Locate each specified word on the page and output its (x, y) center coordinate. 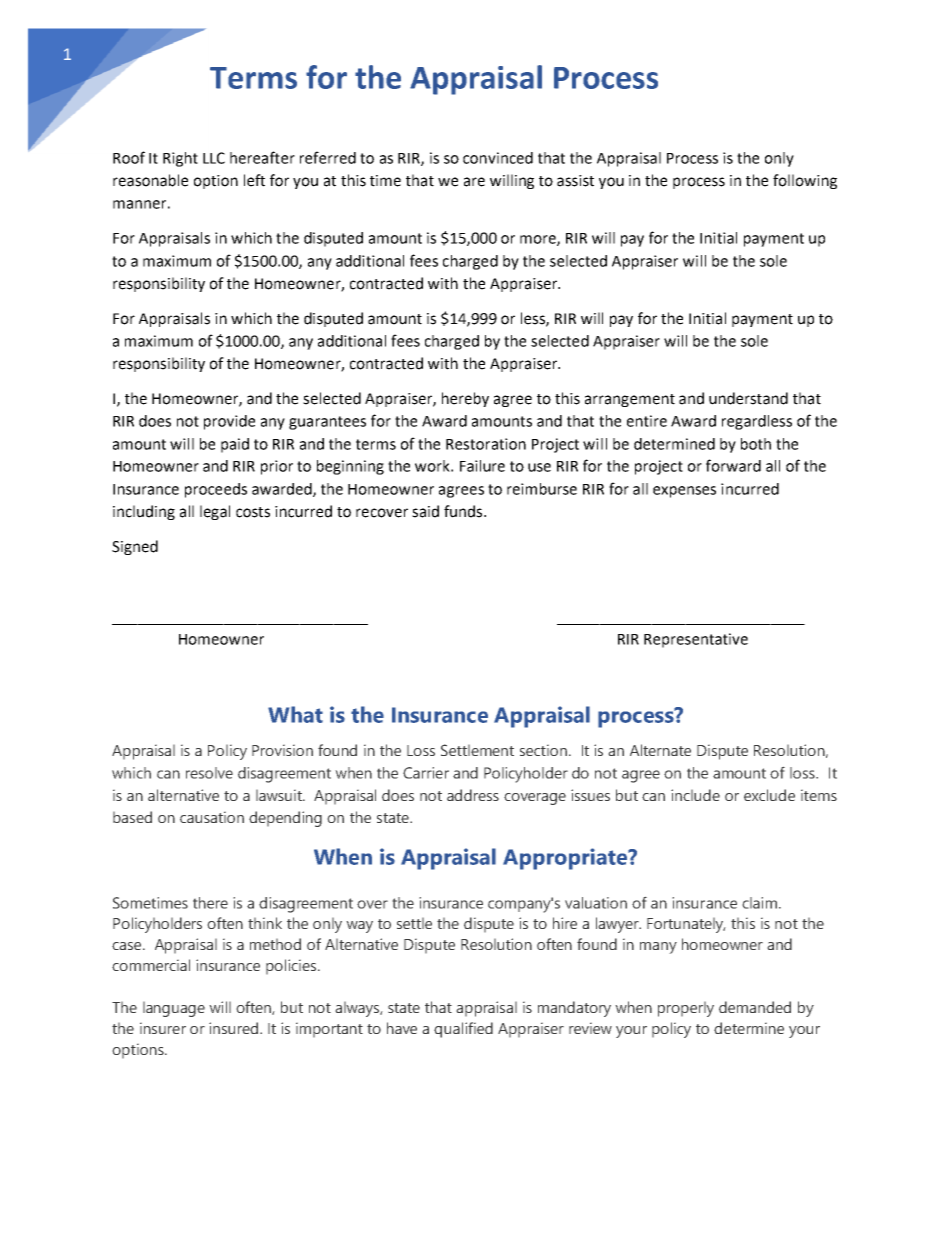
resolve (209, 773)
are (474, 182)
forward (733, 465)
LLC (214, 158)
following (805, 181)
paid (235, 445)
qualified (463, 1030)
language (174, 1009)
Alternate (660, 750)
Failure (482, 466)
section (543, 750)
